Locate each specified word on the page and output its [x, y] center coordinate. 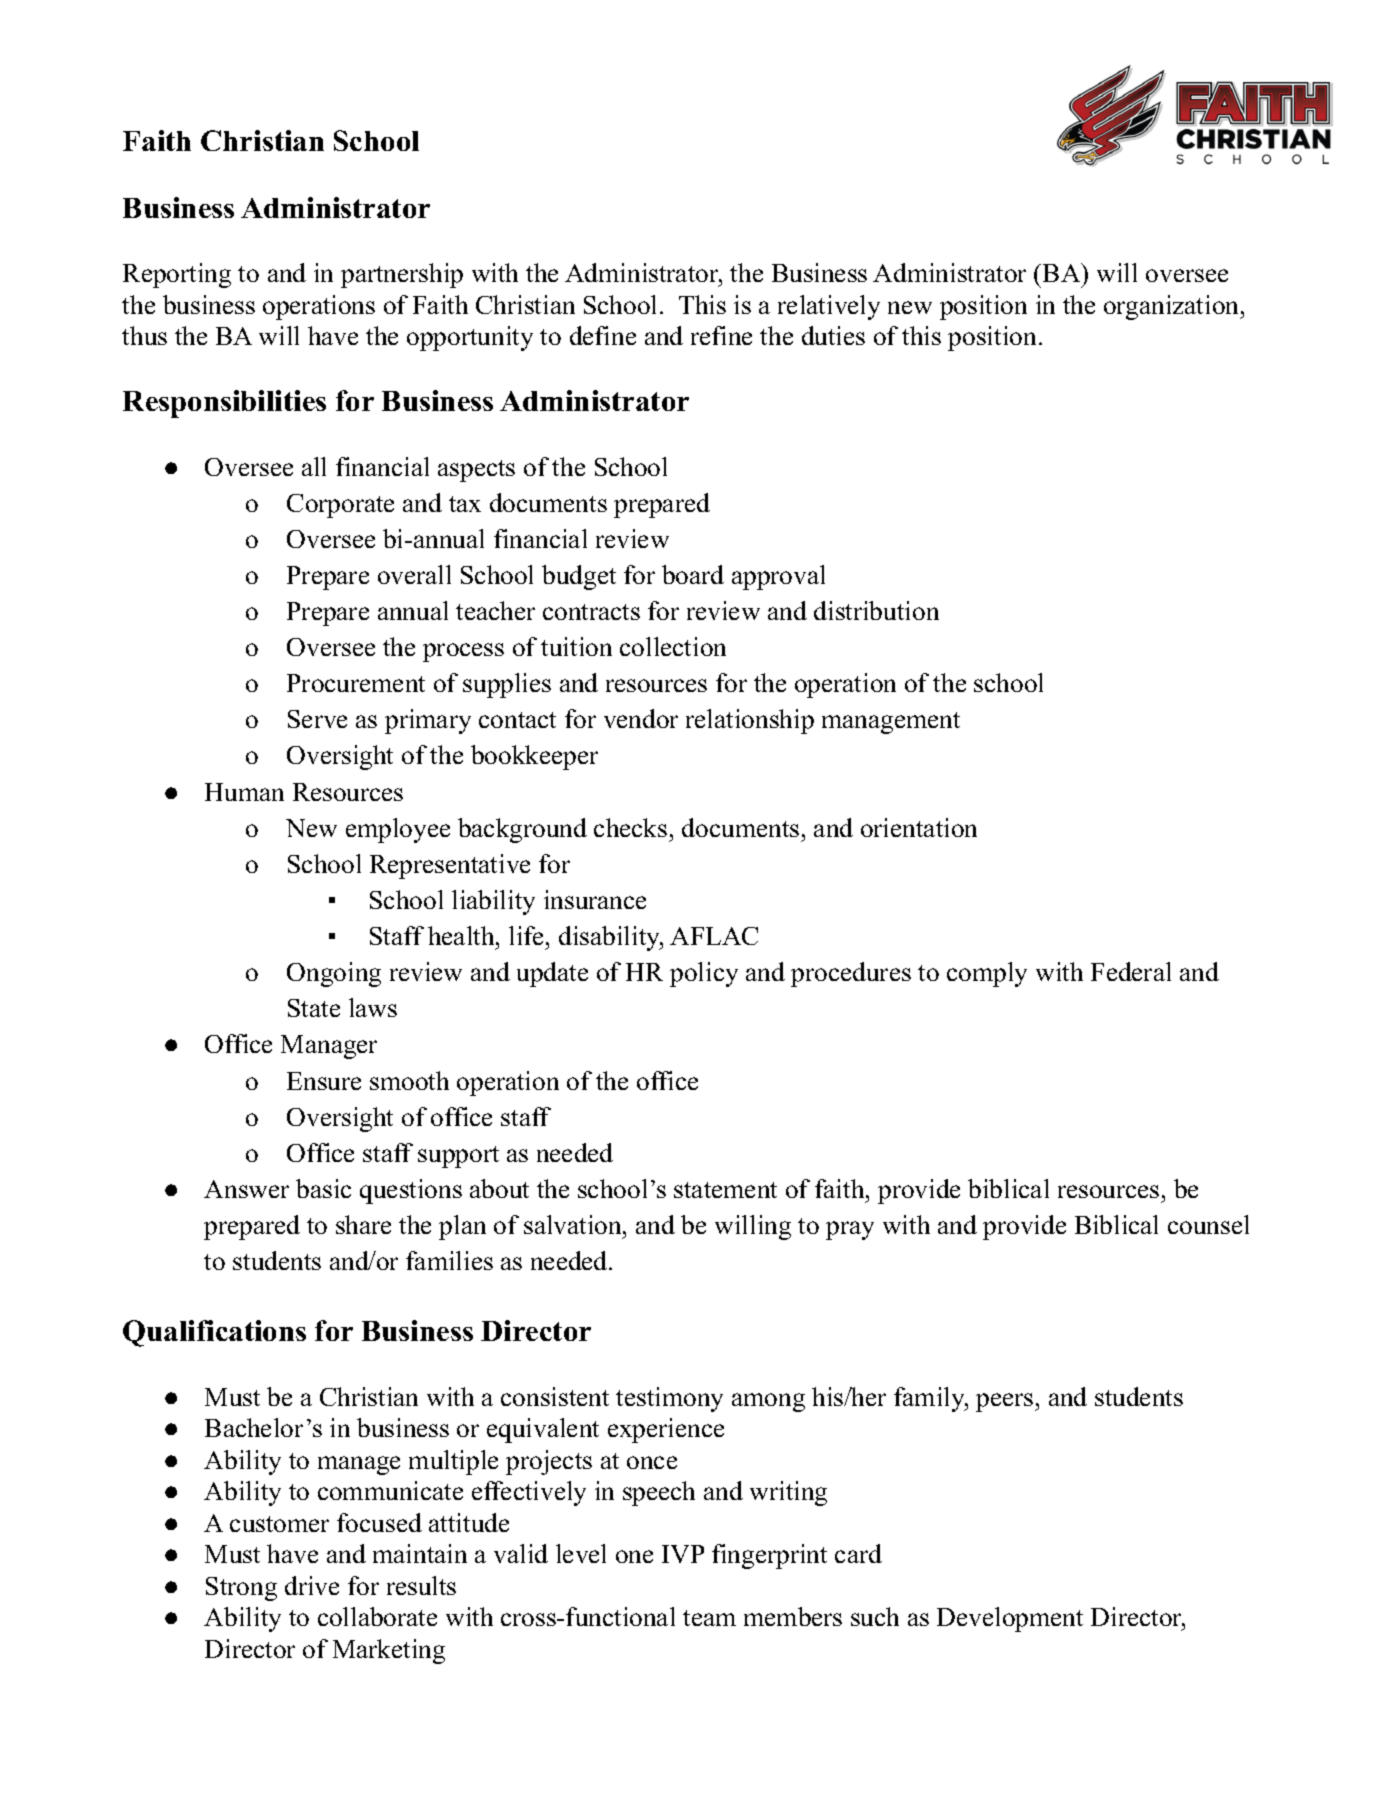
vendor [641, 718]
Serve [317, 719]
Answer [246, 1189]
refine [721, 335]
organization [1173, 307]
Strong [241, 1589]
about [499, 1188]
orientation [919, 827]
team [709, 1618]
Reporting [177, 275]
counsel [1208, 1224]
